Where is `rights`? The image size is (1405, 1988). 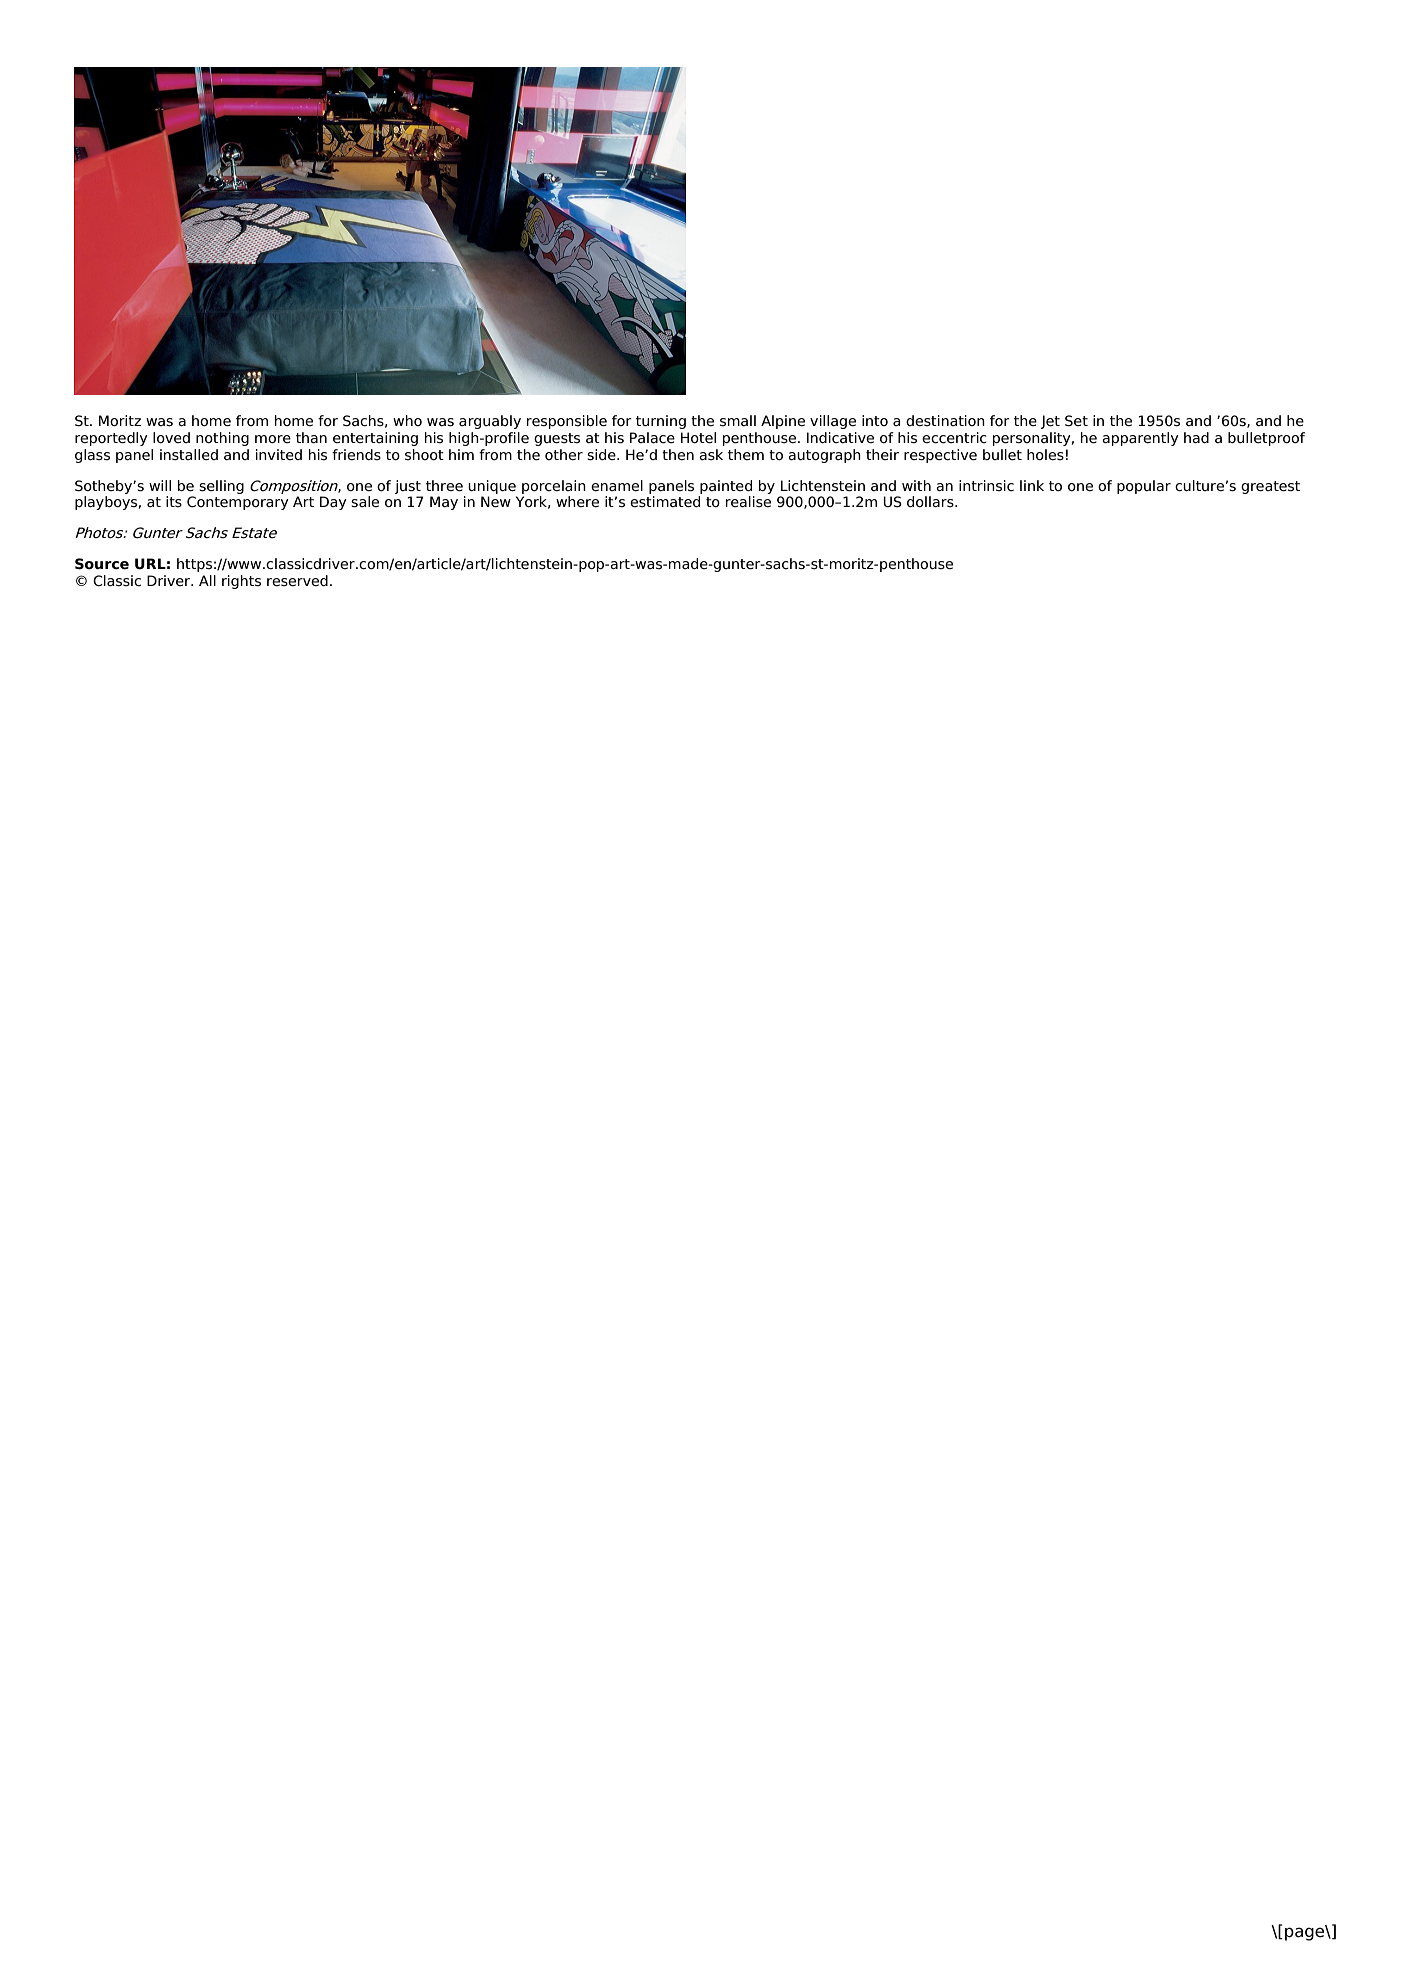
rights is located at coordinates (241, 582).
